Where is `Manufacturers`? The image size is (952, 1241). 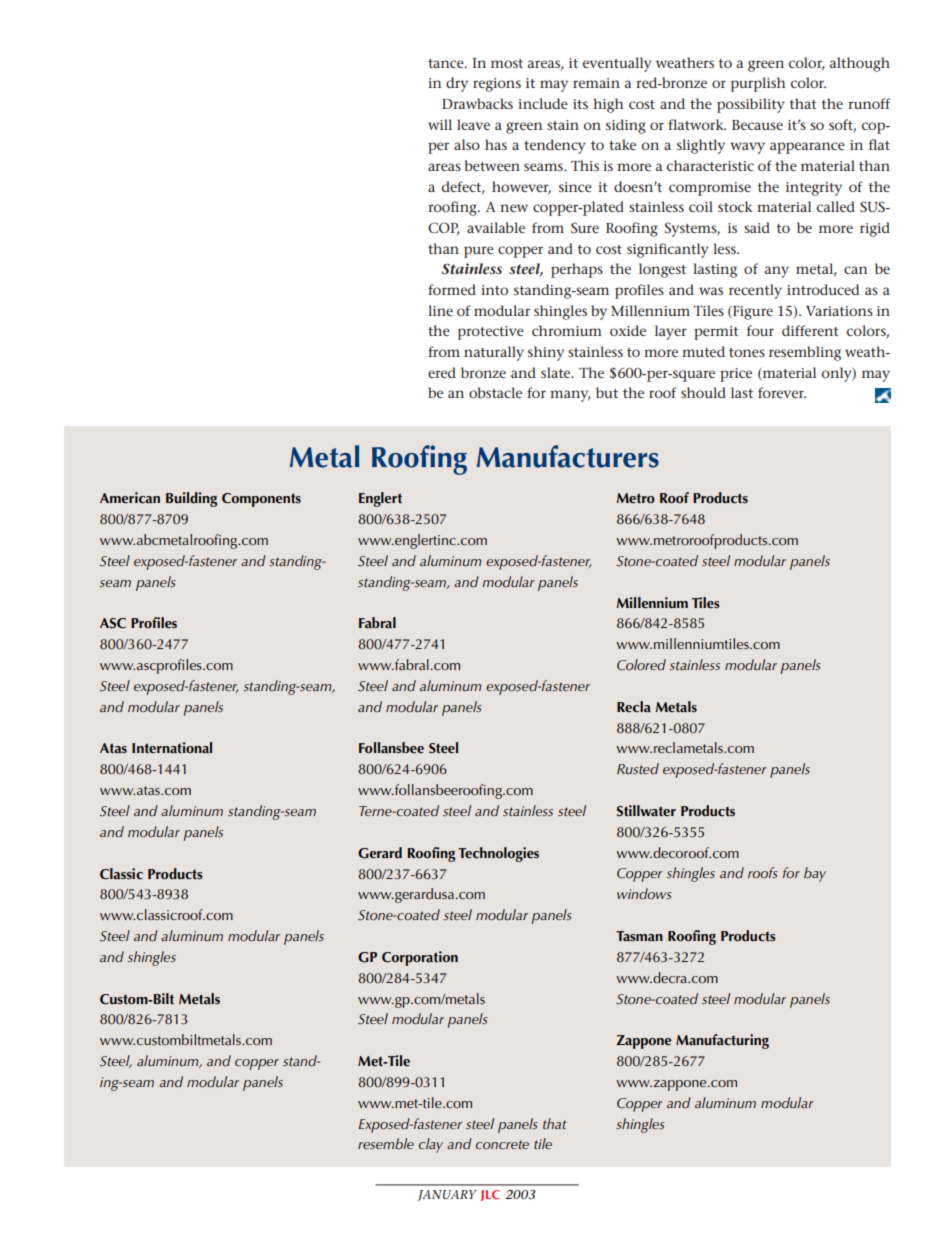 Manufacturers is located at coordinates (568, 456).
